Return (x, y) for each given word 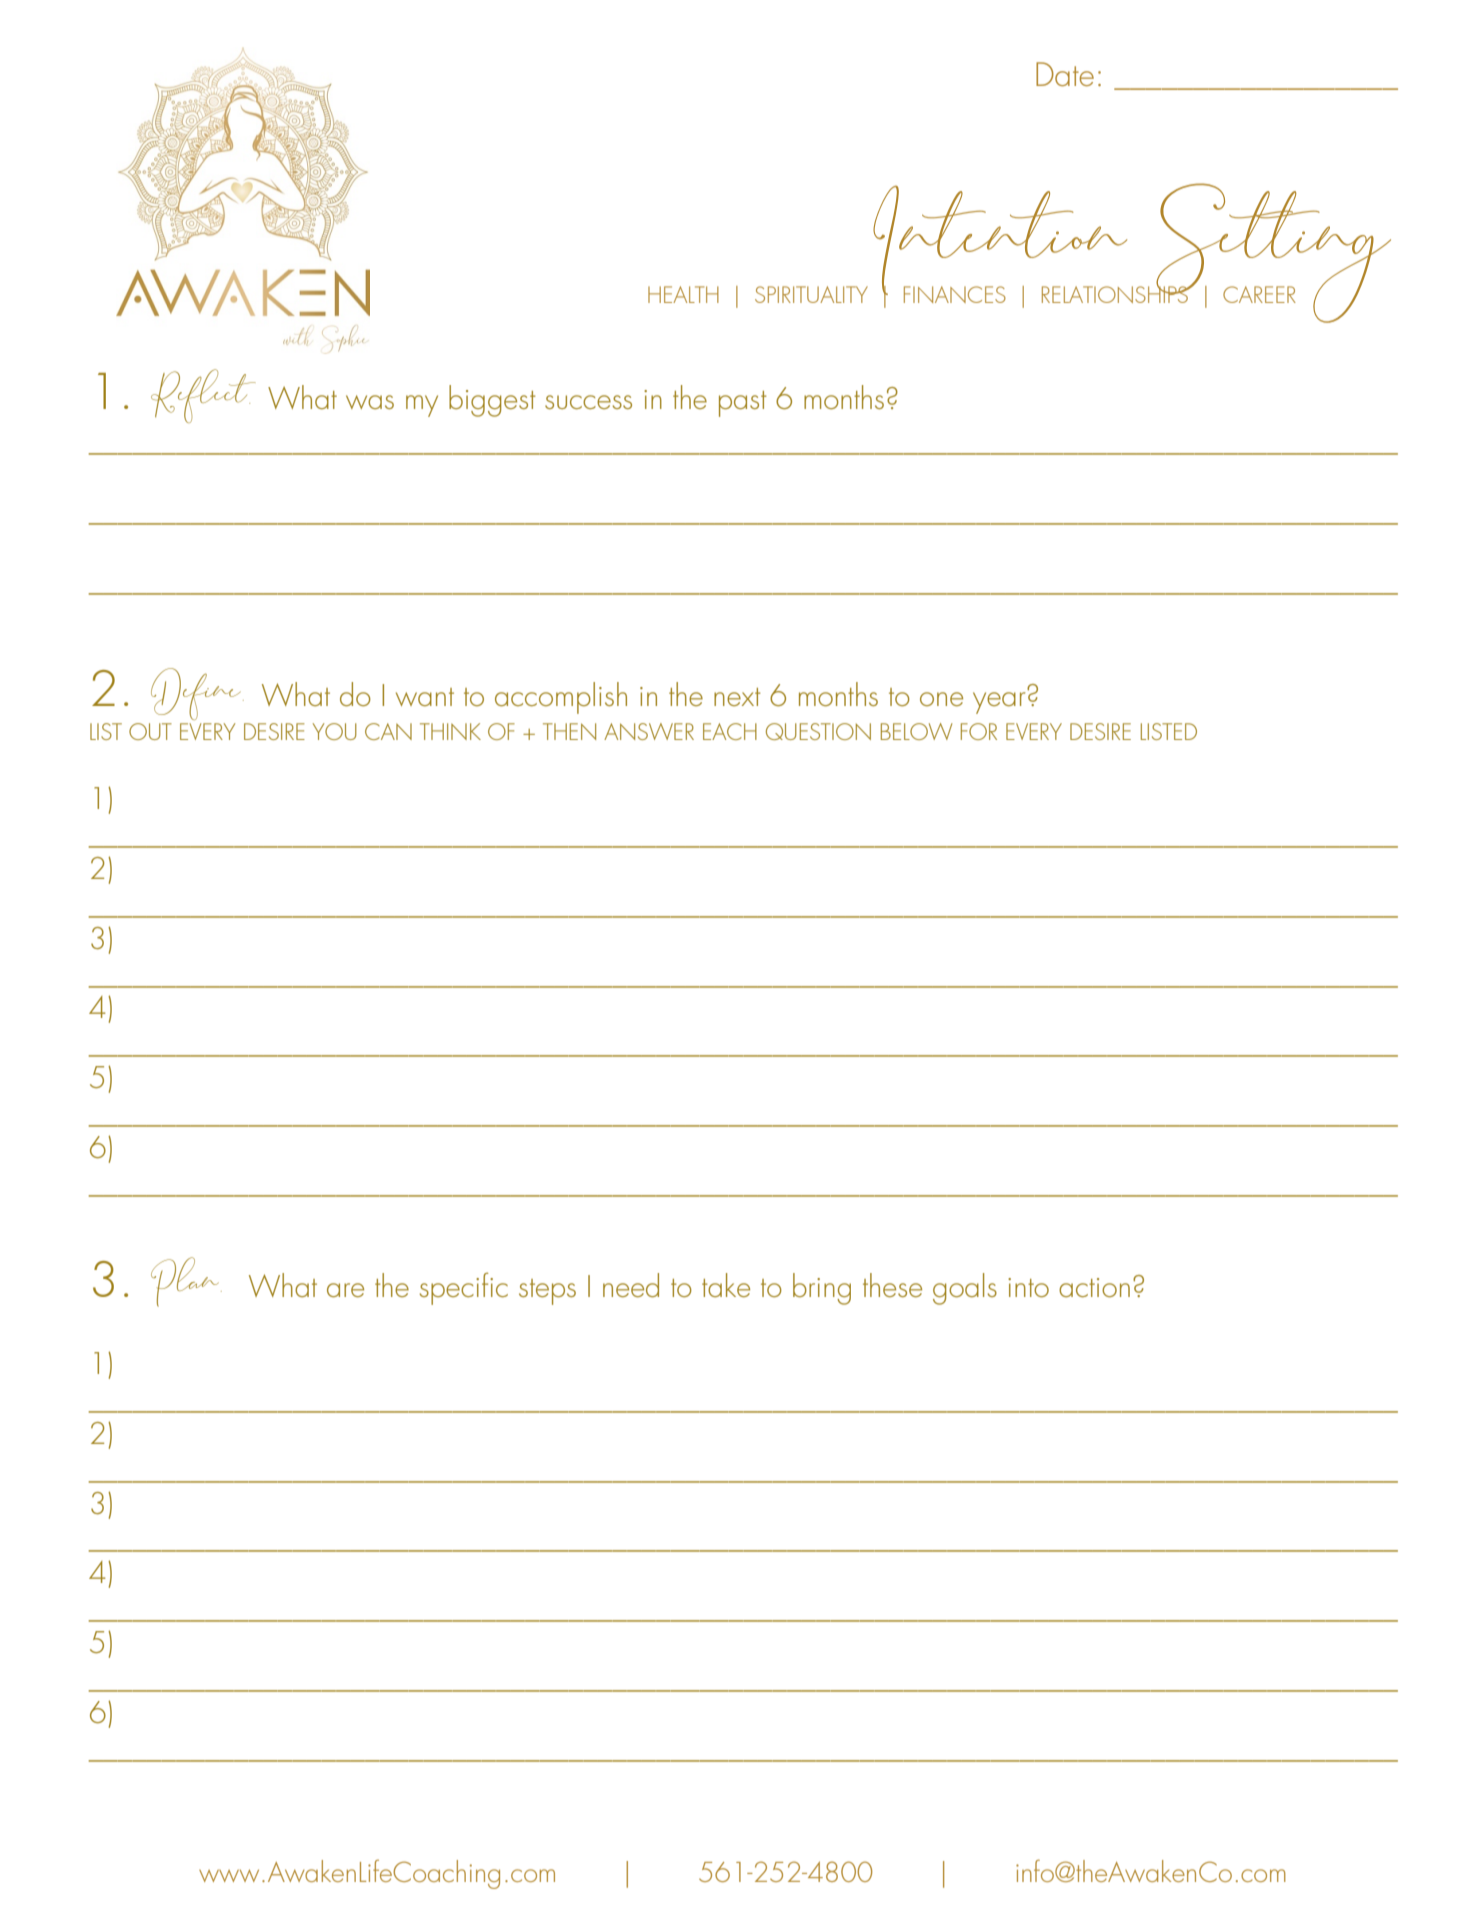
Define (197, 694)
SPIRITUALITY (811, 294)
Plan (186, 1282)
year (999, 703)
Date (1065, 74)
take (726, 1285)
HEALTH (683, 294)
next (737, 697)
